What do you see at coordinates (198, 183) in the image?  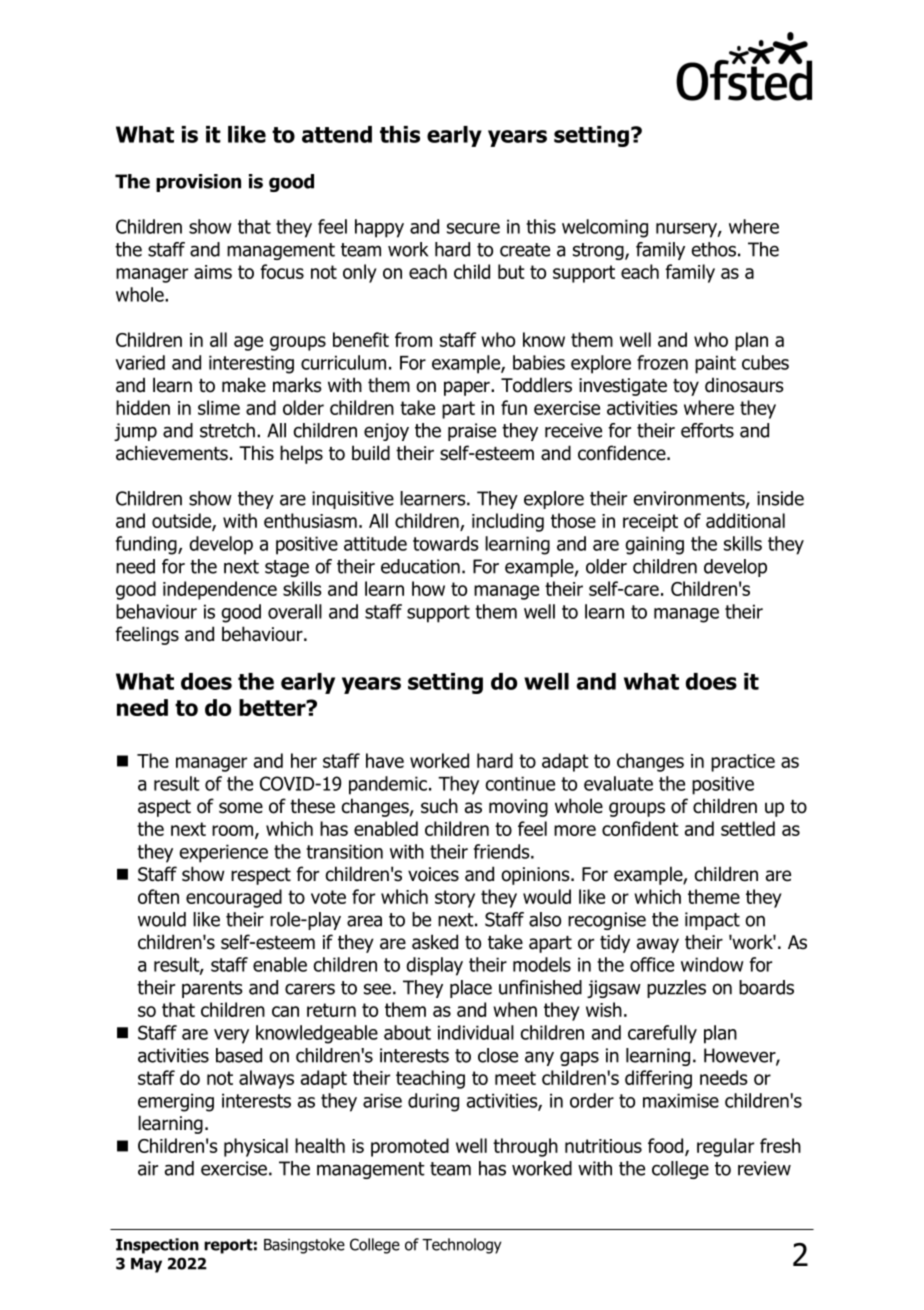 I see `provision` at bounding box center [198, 183].
